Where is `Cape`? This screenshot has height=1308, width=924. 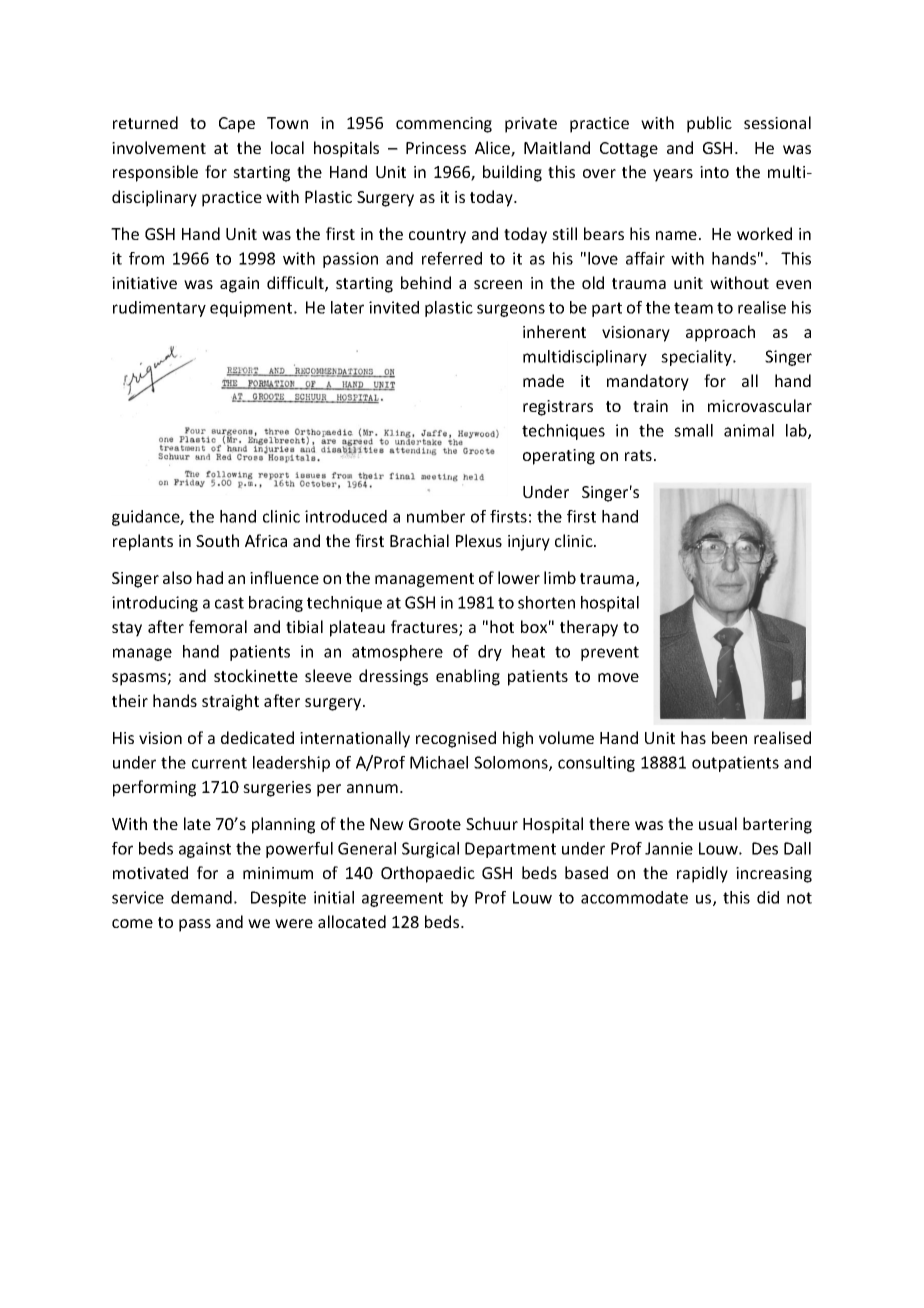 Cape is located at coordinates (237, 125).
